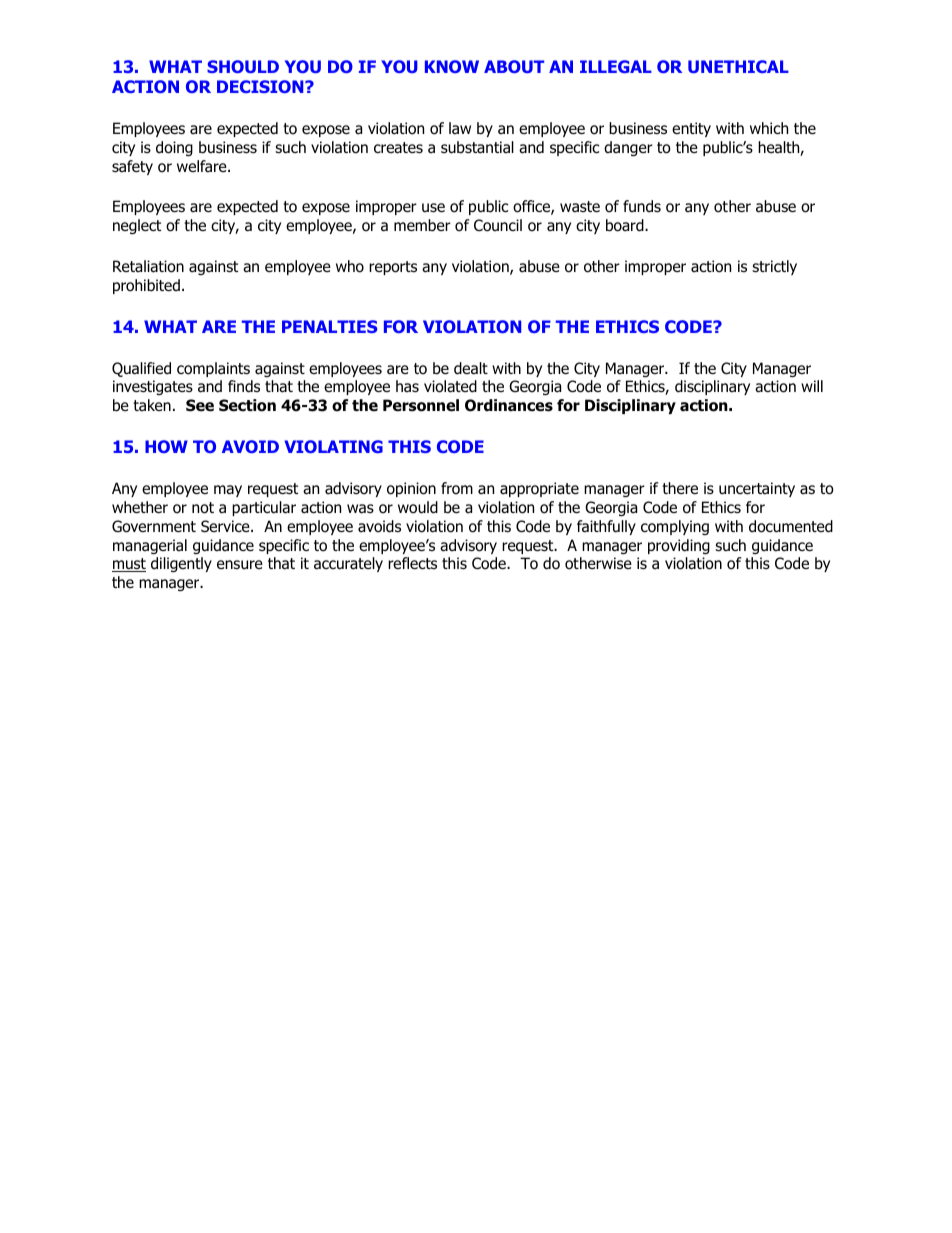  What do you see at coordinates (200, 405) in the page?
I see `See` at bounding box center [200, 405].
